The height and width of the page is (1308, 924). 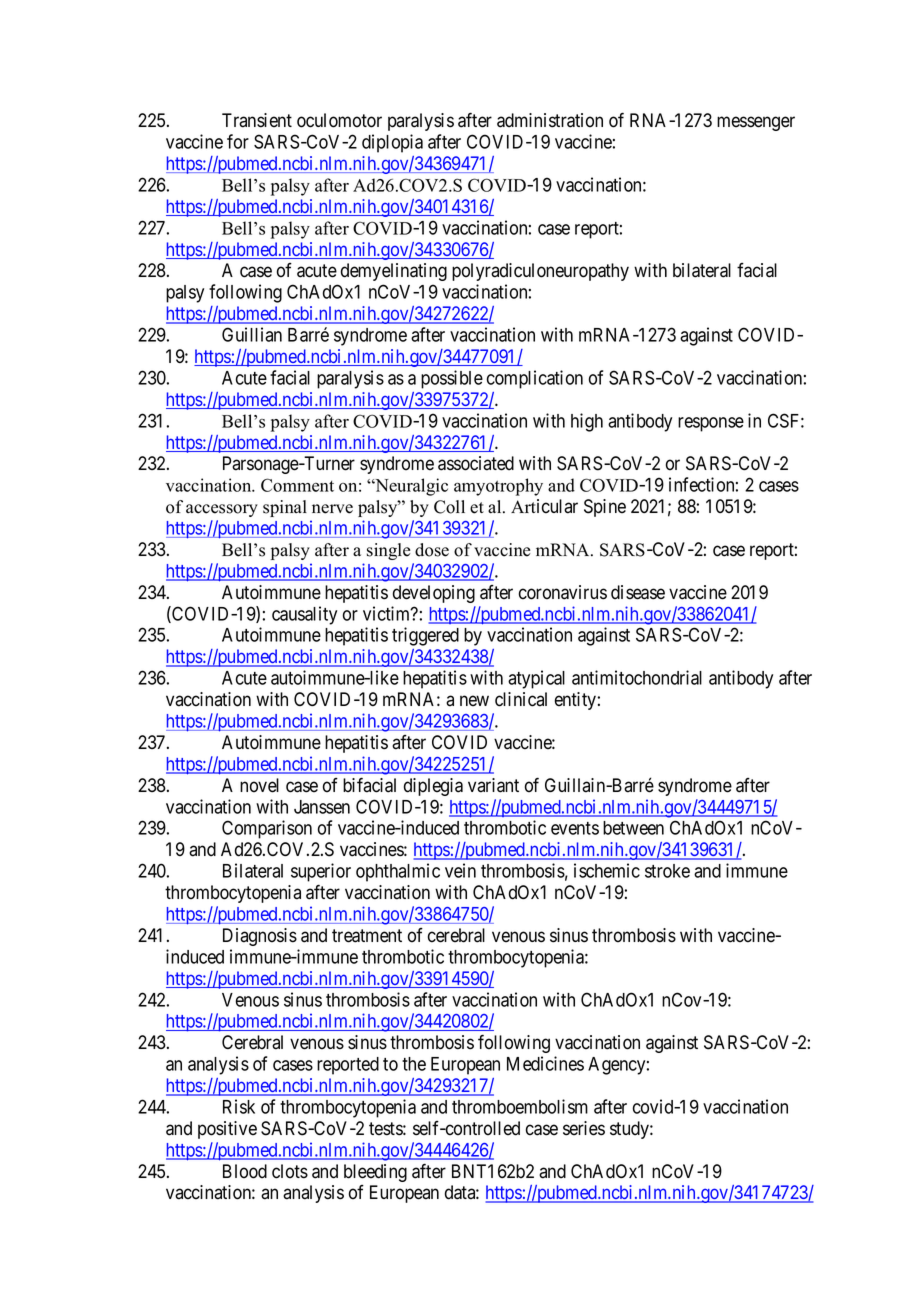 I want to click on new, so click(x=474, y=701).
